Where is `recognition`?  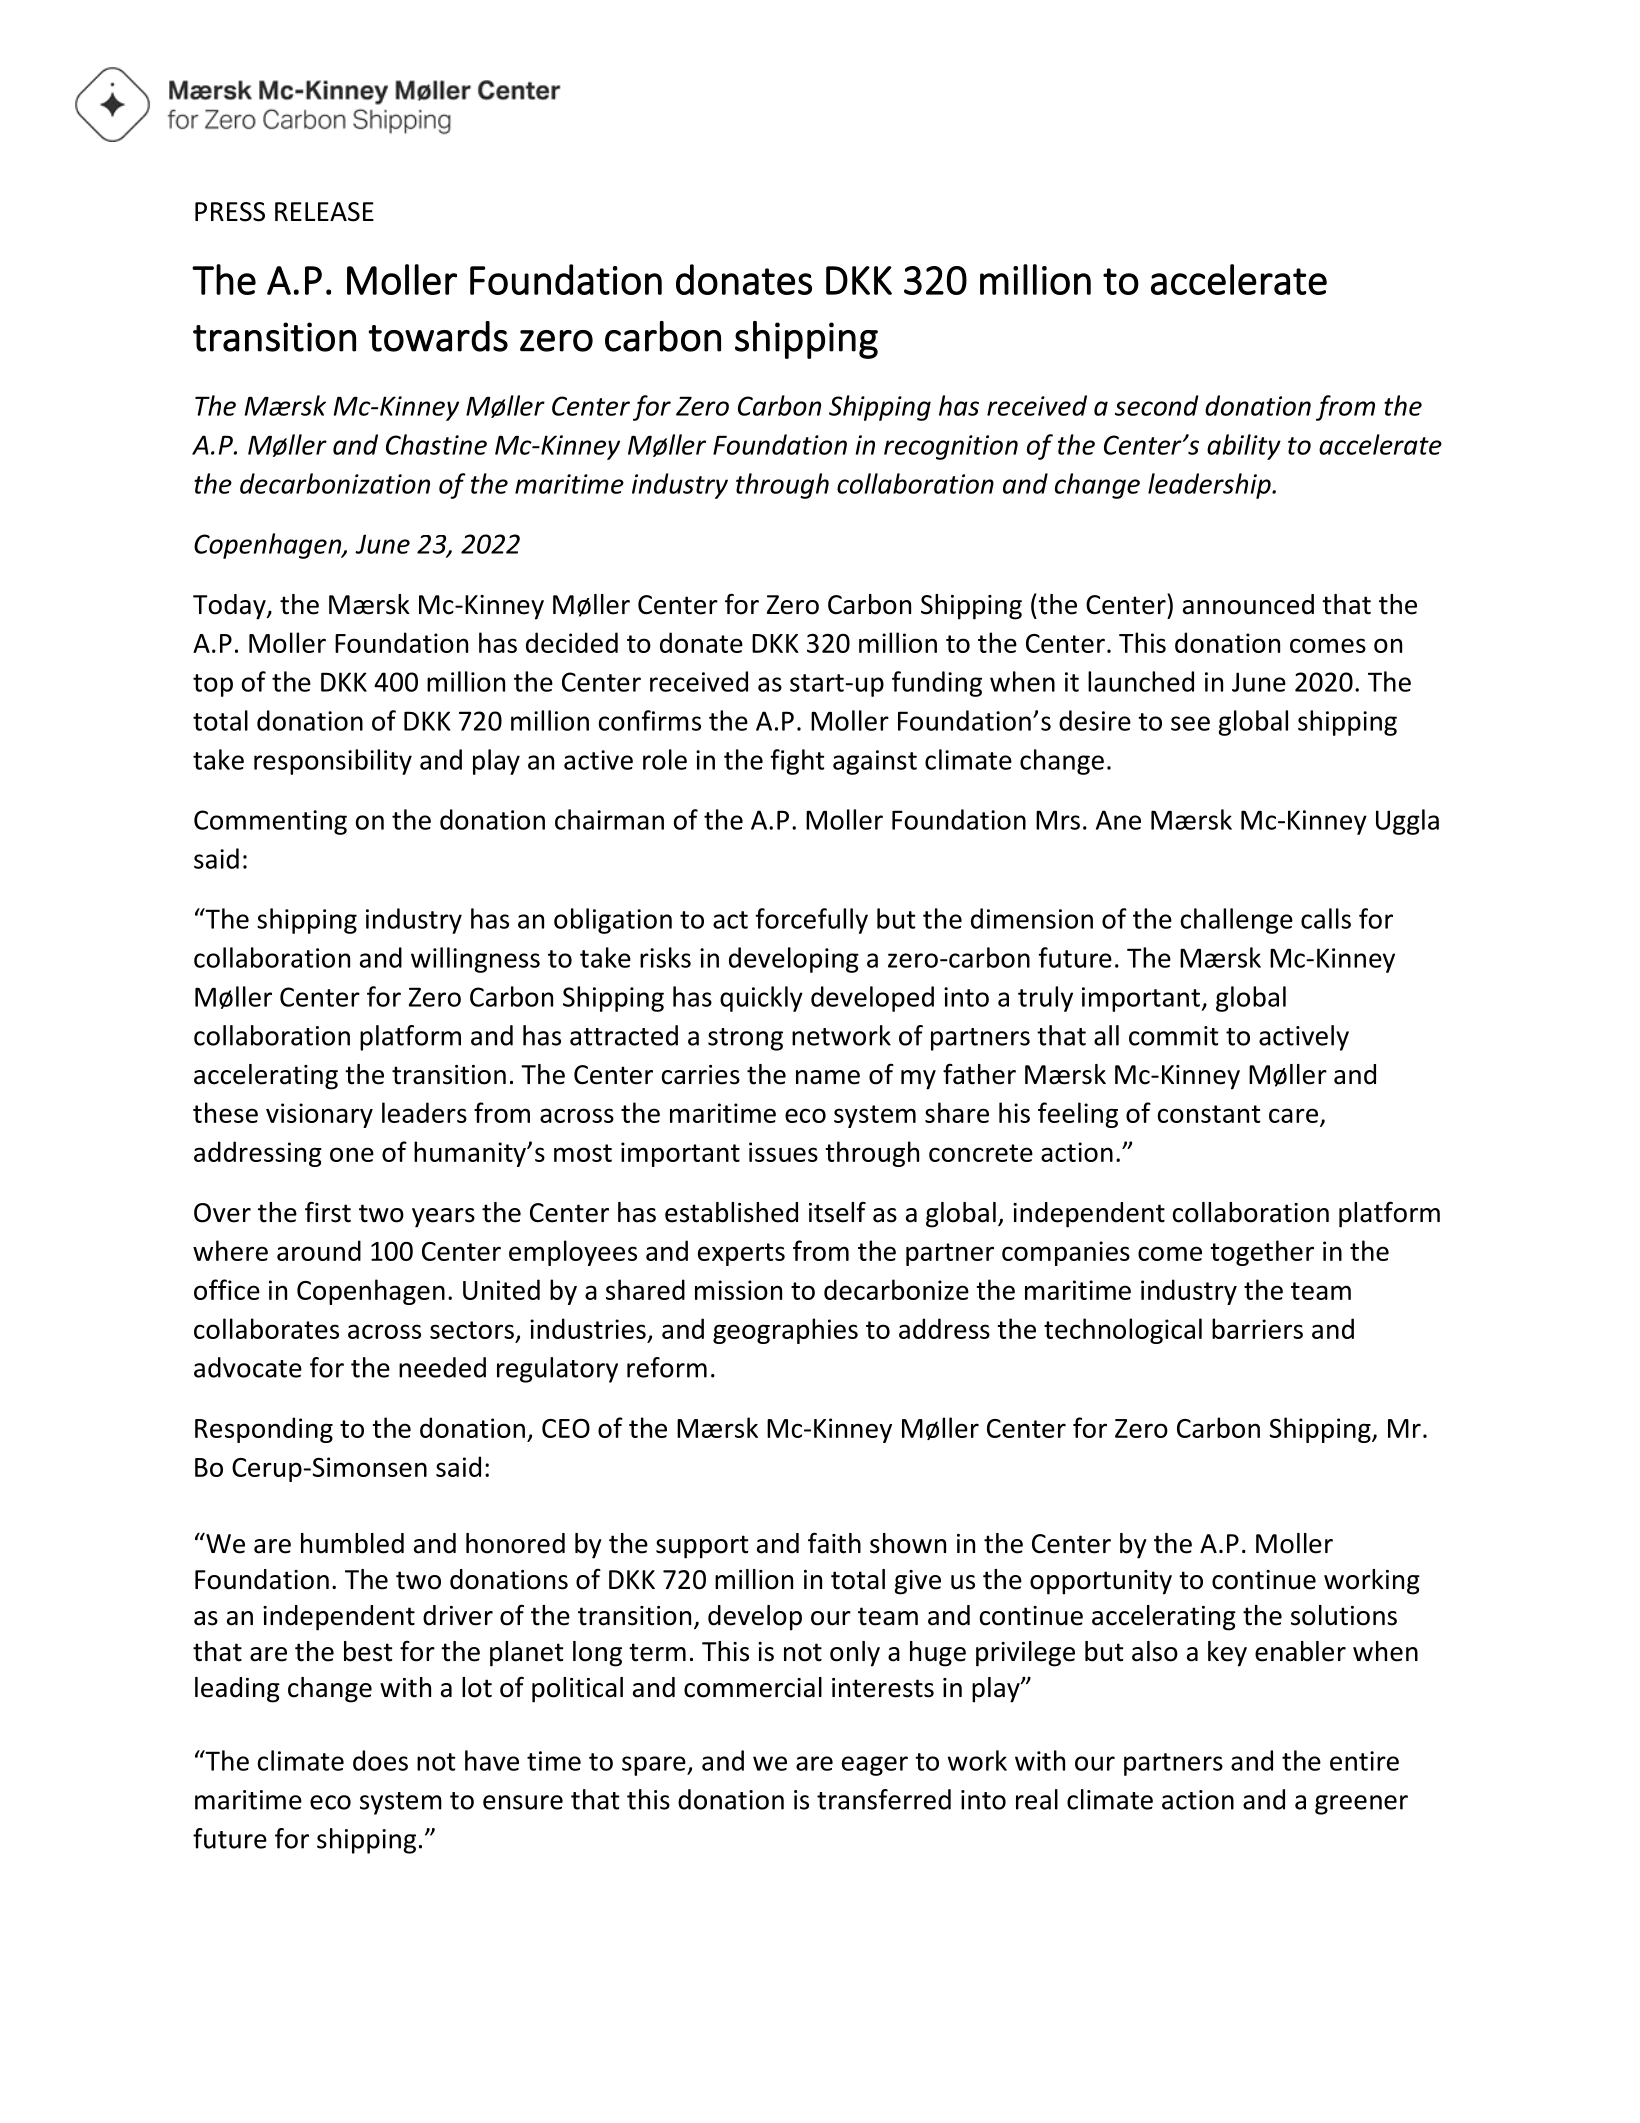 recognition is located at coordinates (951, 447).
